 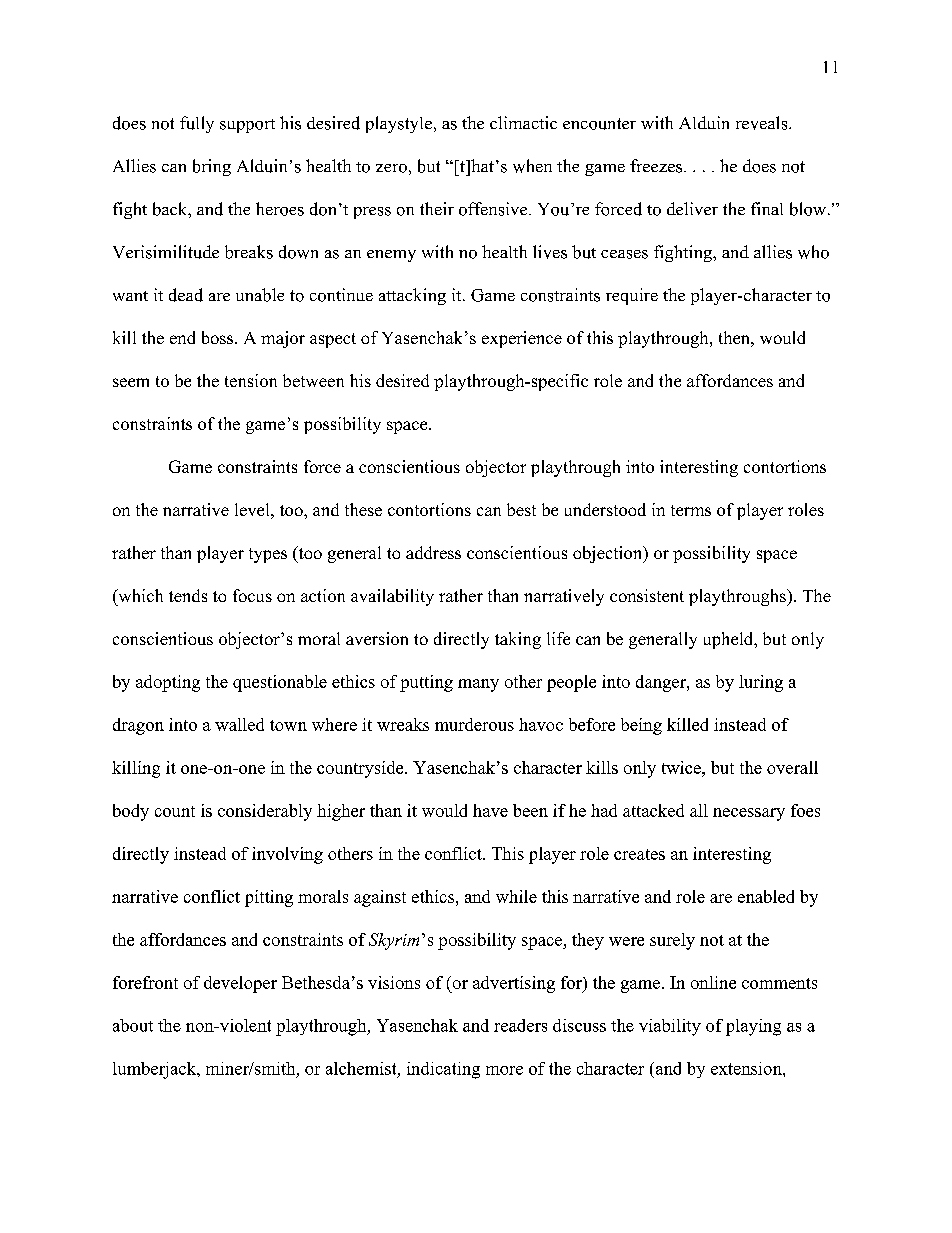 What do you see at coordinates (763, 123) in the page?
I see `reveals` at bounding box center [763, 123].
